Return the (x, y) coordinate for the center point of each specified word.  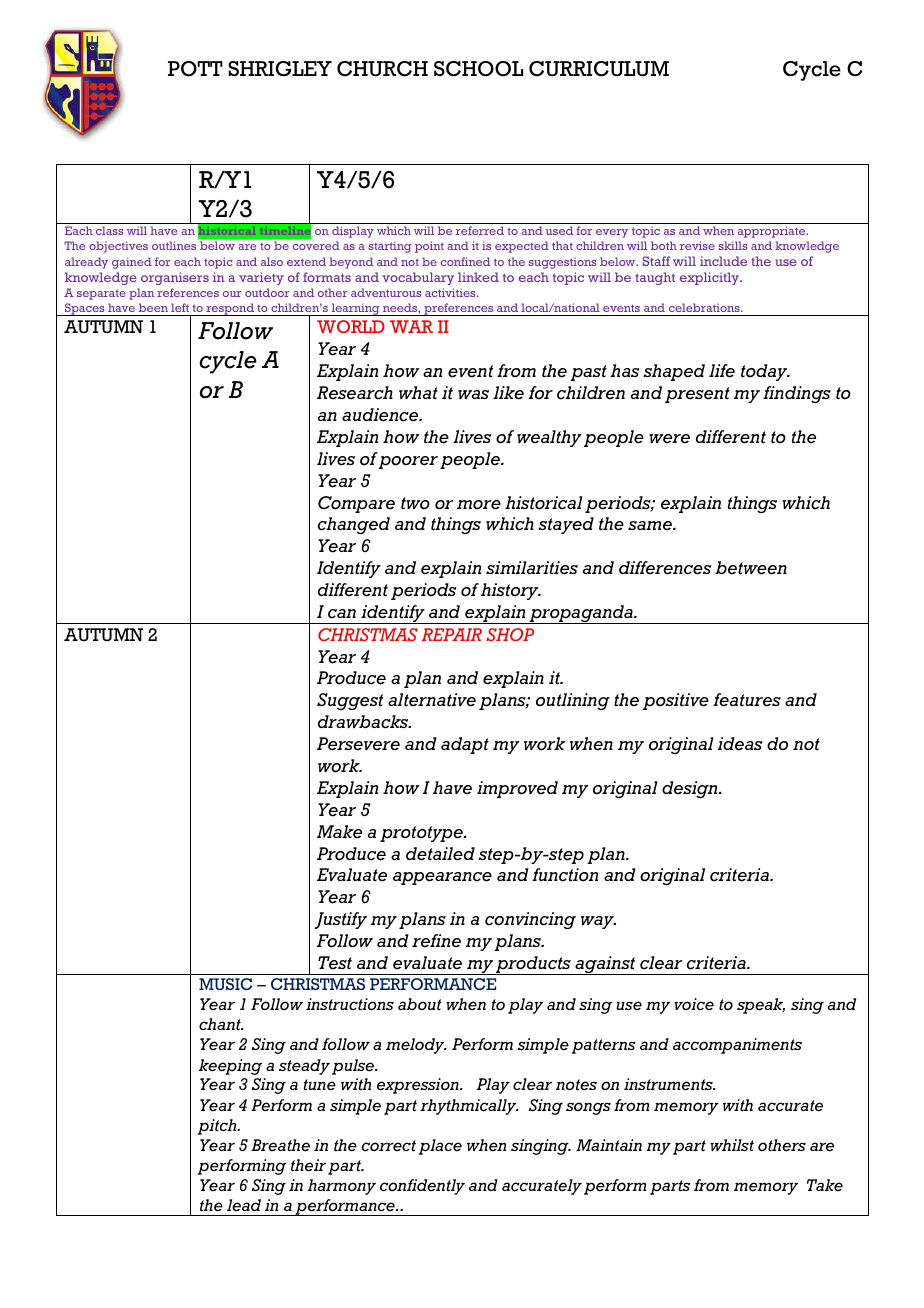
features (747, 700)
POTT (195, 69)
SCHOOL (478, 69)
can (342, 614)
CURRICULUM (599, 69)
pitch (218, 1127)
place (440, 1147)
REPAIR (452, 634)
